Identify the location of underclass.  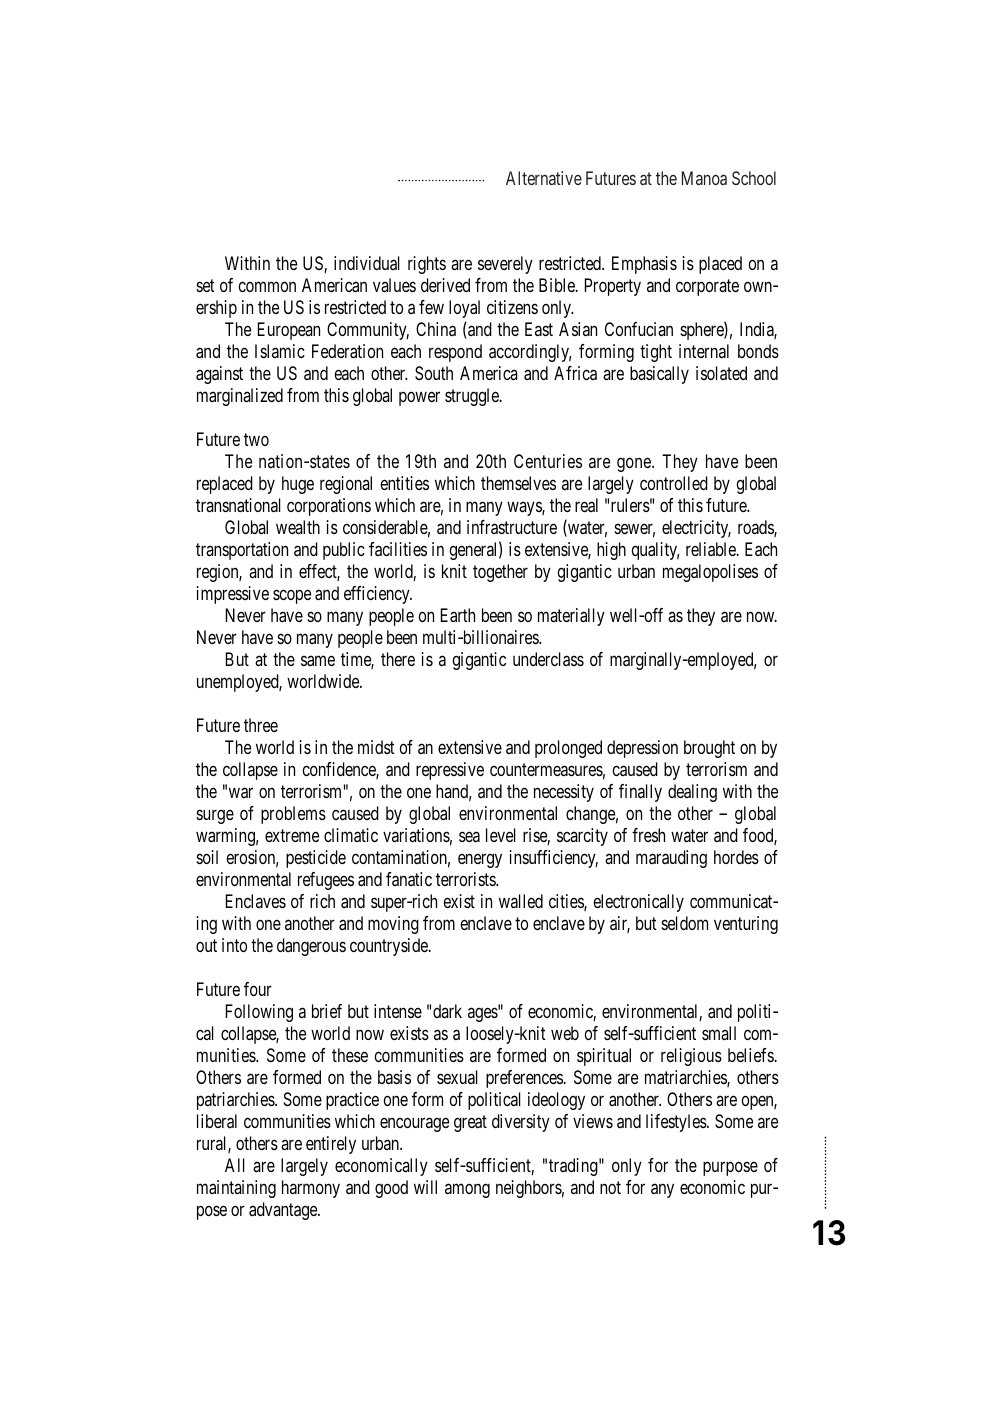
(548, 659).
